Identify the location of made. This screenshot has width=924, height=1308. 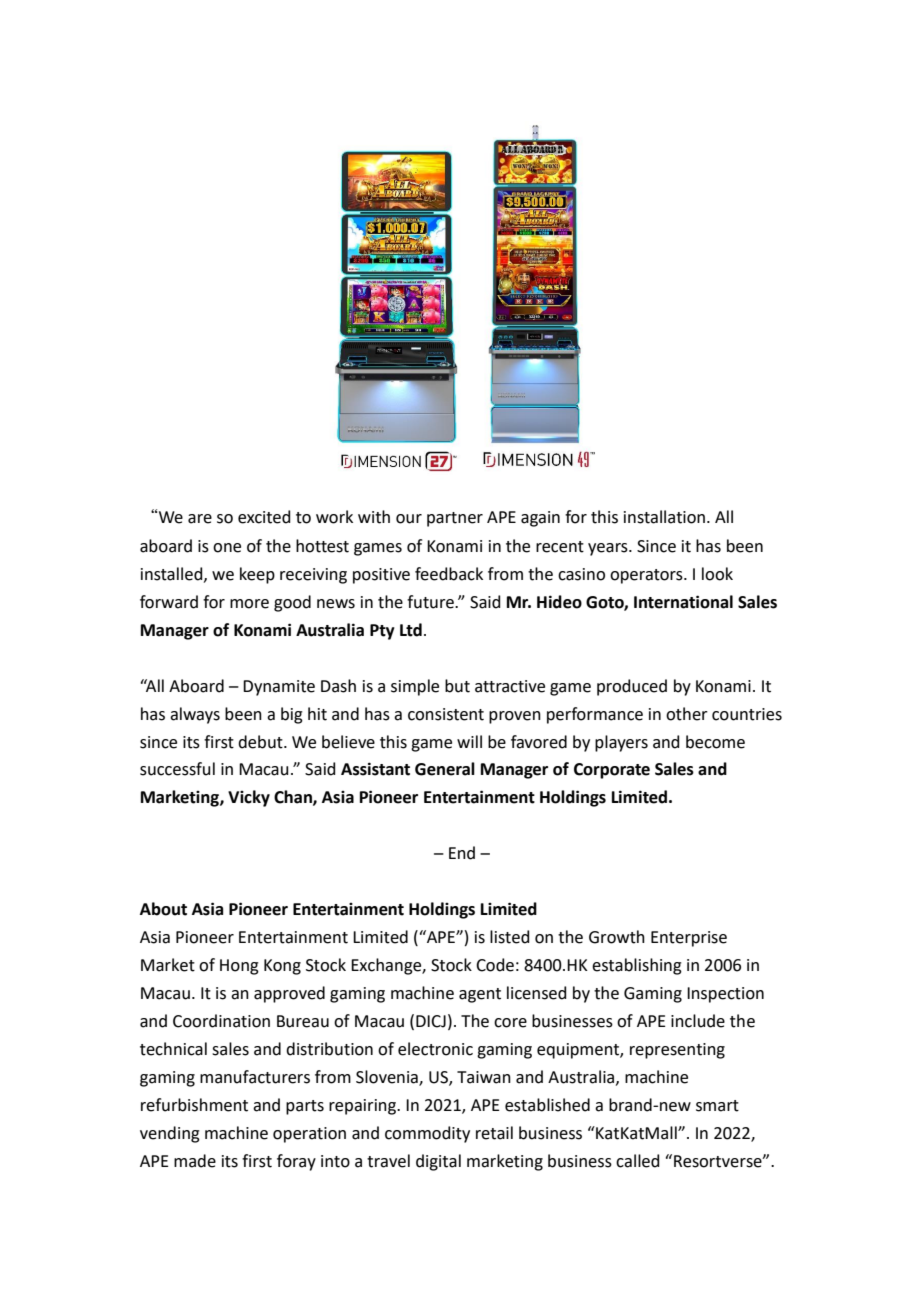
(195, 1161).
